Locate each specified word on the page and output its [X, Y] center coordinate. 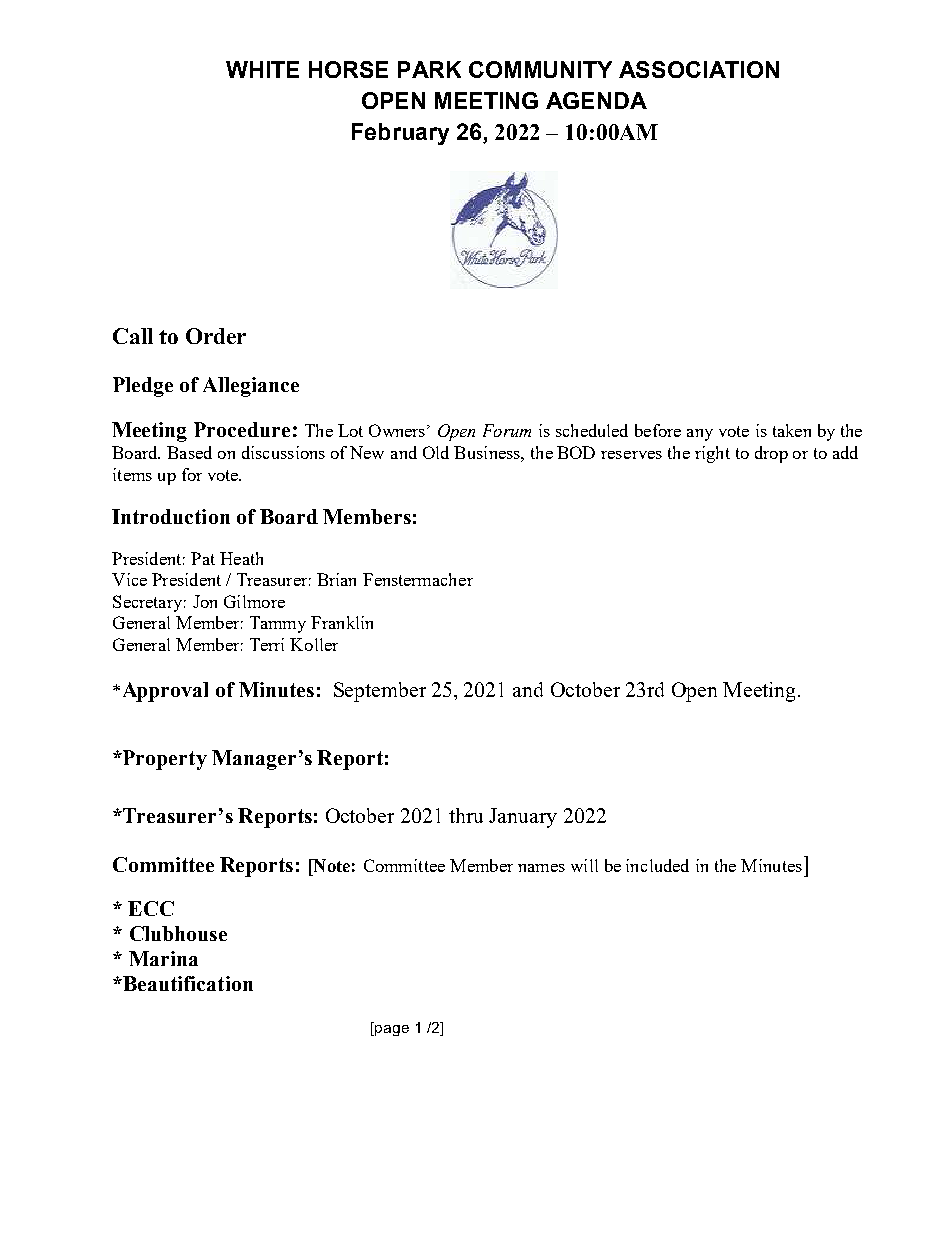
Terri [267, 644]
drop [771, 454]
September [380, 692]
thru [466, 815]
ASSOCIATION [699, 69]
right [712, 454]
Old [436, 452]
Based [189, 452]
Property [164, 760]
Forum [507, 430]
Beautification [187, 983]
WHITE [262, 69]
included [657, 865]
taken [792, 430]
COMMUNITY [540, 69]
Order [216, 336]
